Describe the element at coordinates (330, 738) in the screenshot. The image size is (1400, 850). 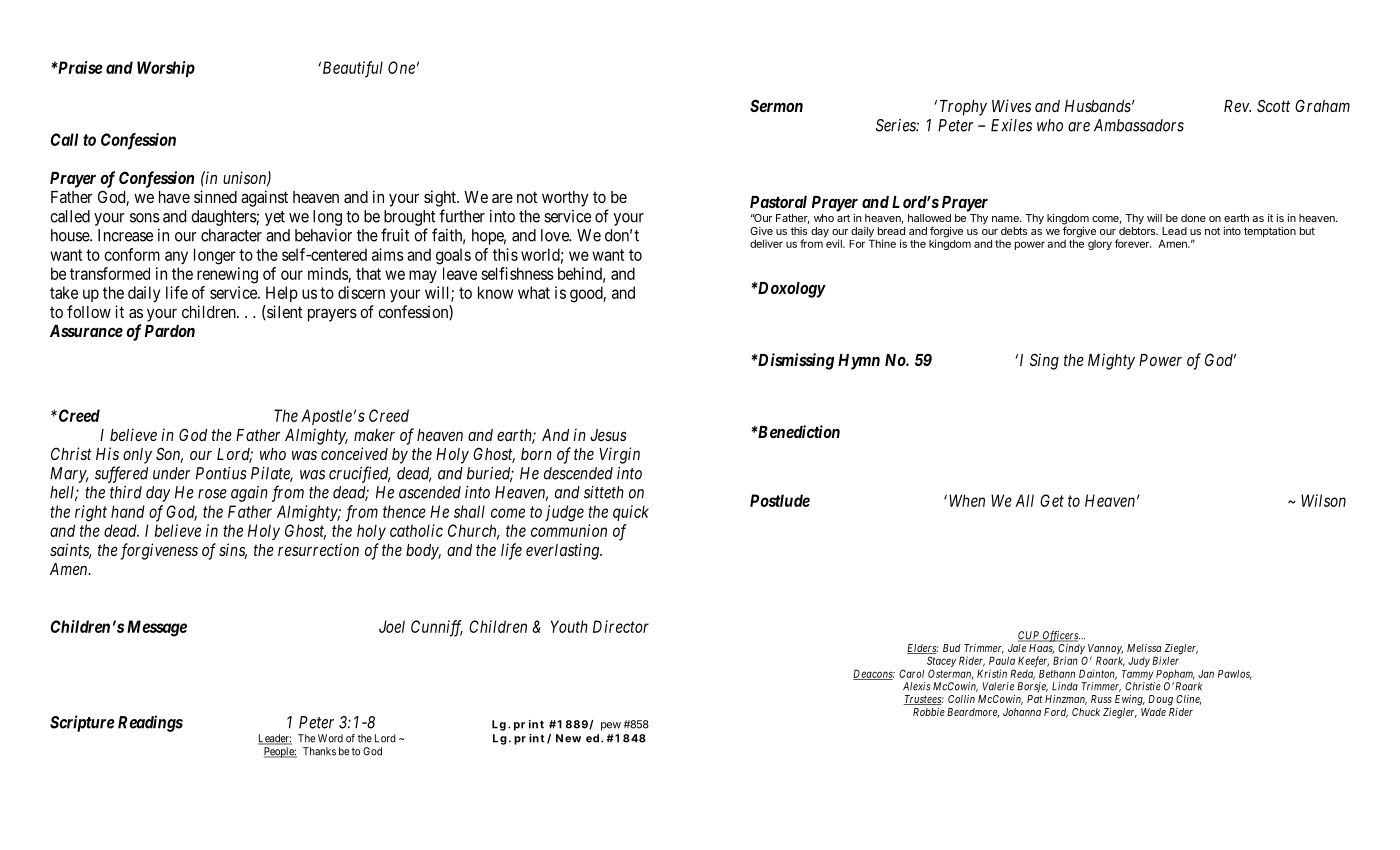
I see `Word` at that location.
